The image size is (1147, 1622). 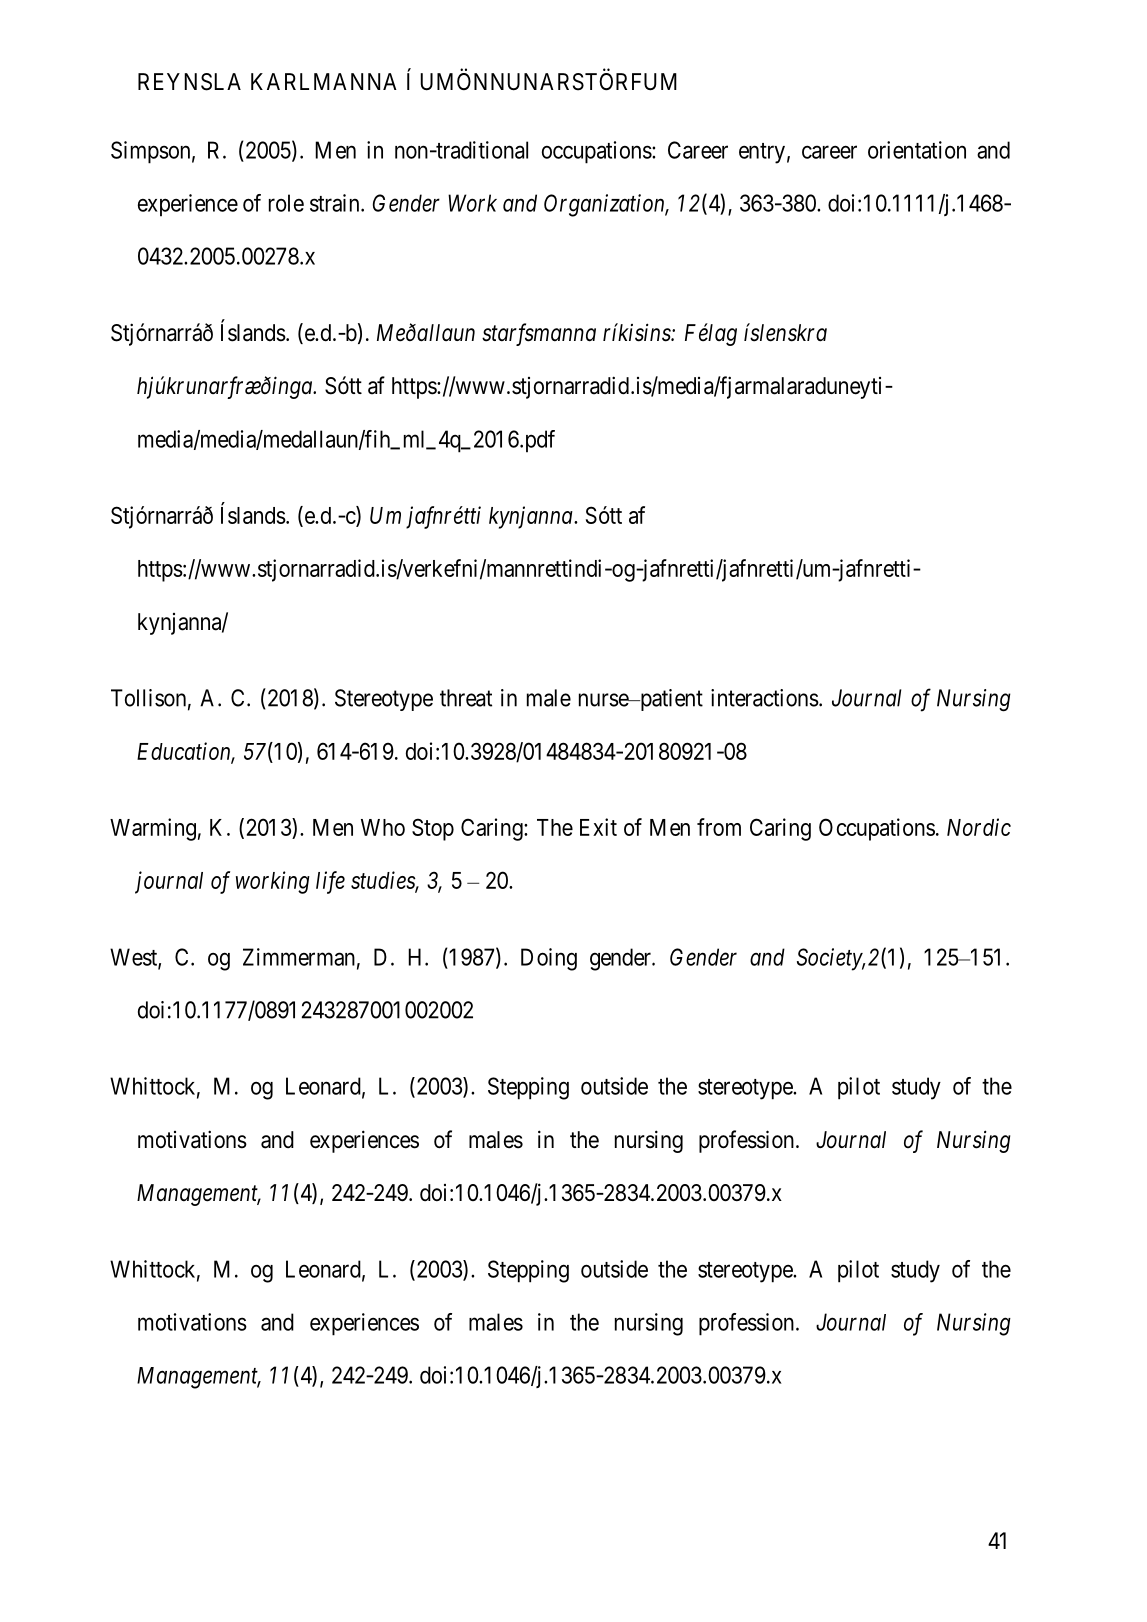 I want to click on interactions, so click(x=765, y=698).
